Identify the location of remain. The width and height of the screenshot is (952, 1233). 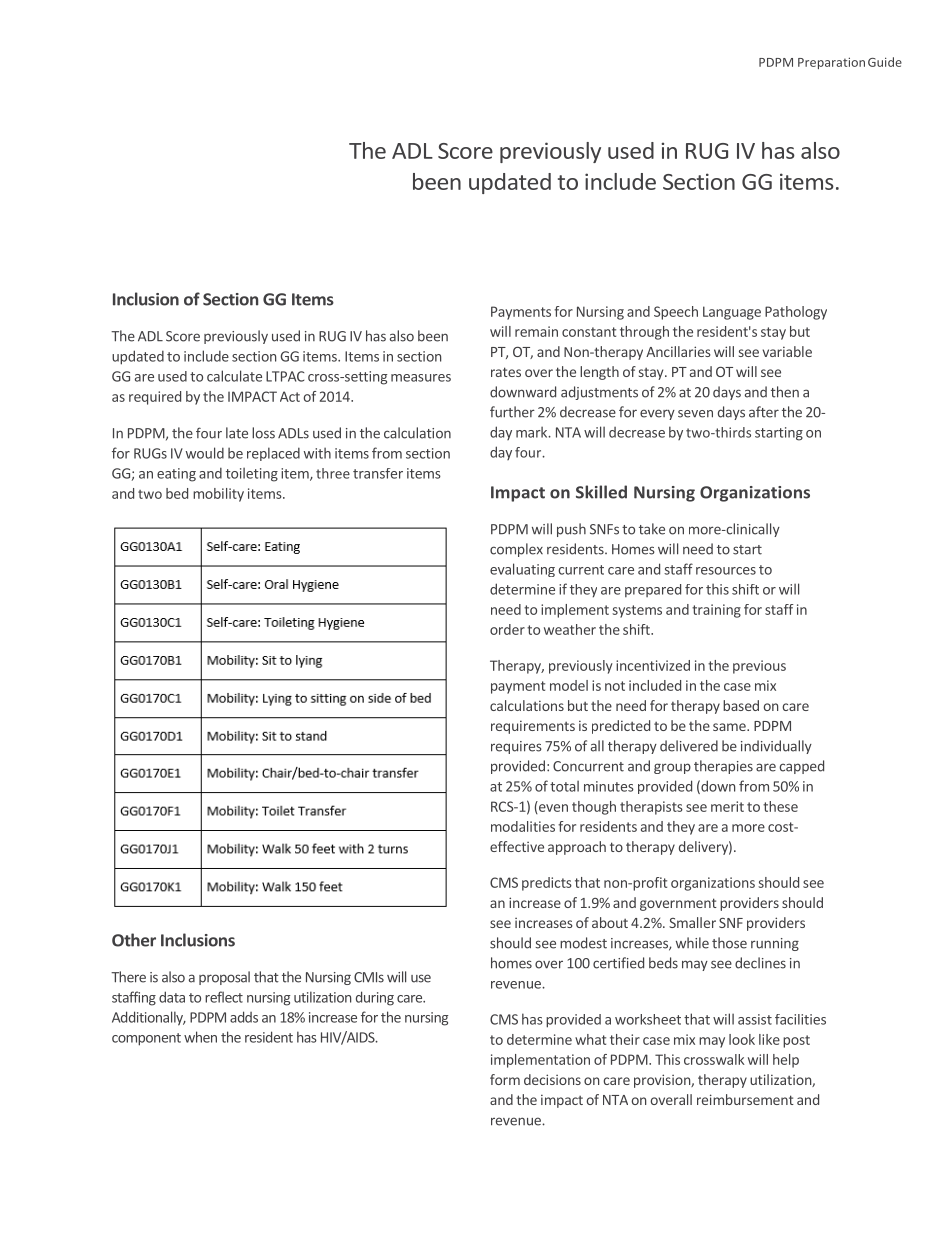
(536, 331).
